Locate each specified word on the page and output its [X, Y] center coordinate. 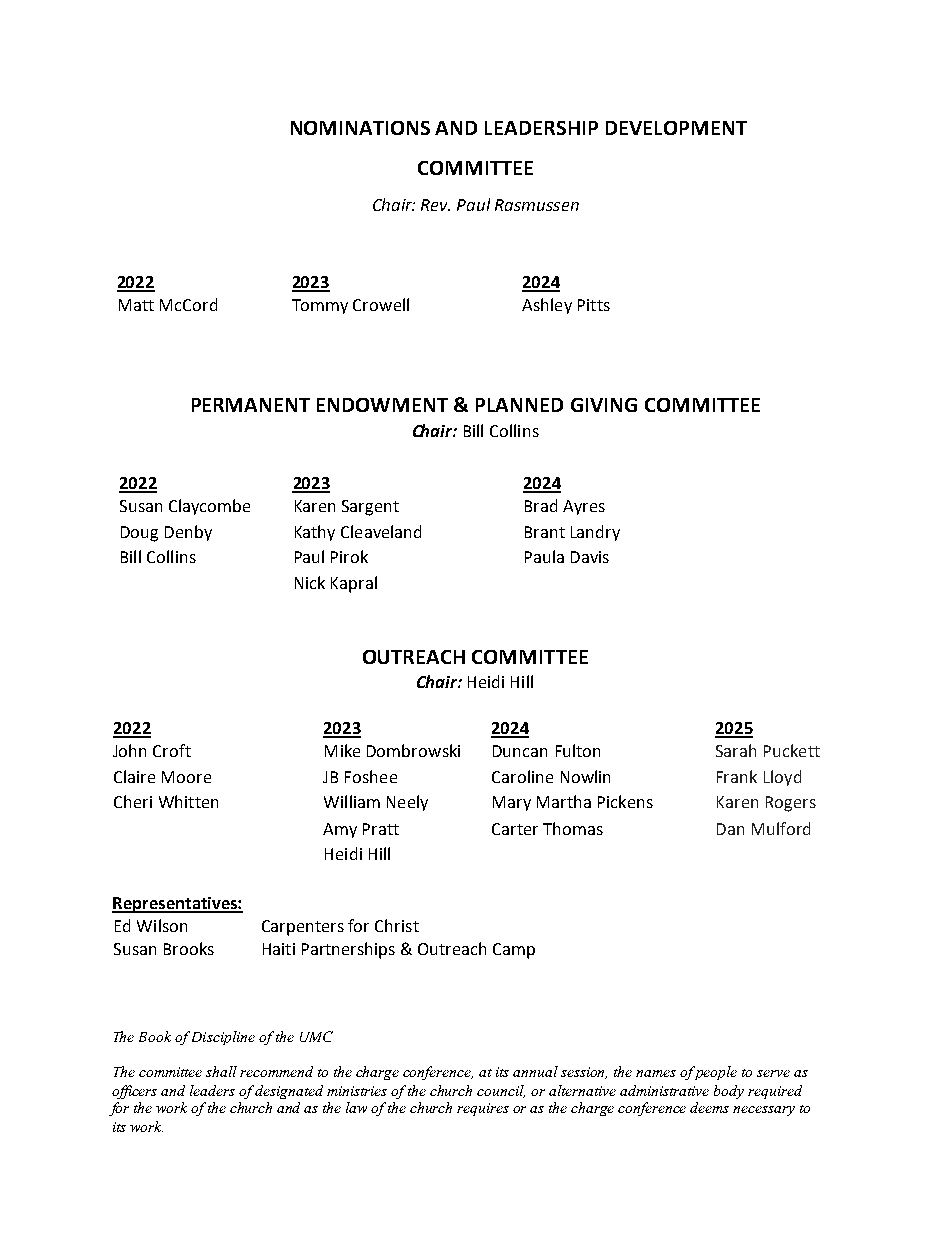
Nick [310, 582]
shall [221, 1071]
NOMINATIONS [360, 128]
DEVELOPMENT [676, 128]
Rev [435, 205]
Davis [590, 557]
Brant [545, 532]
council [501, 1091]
